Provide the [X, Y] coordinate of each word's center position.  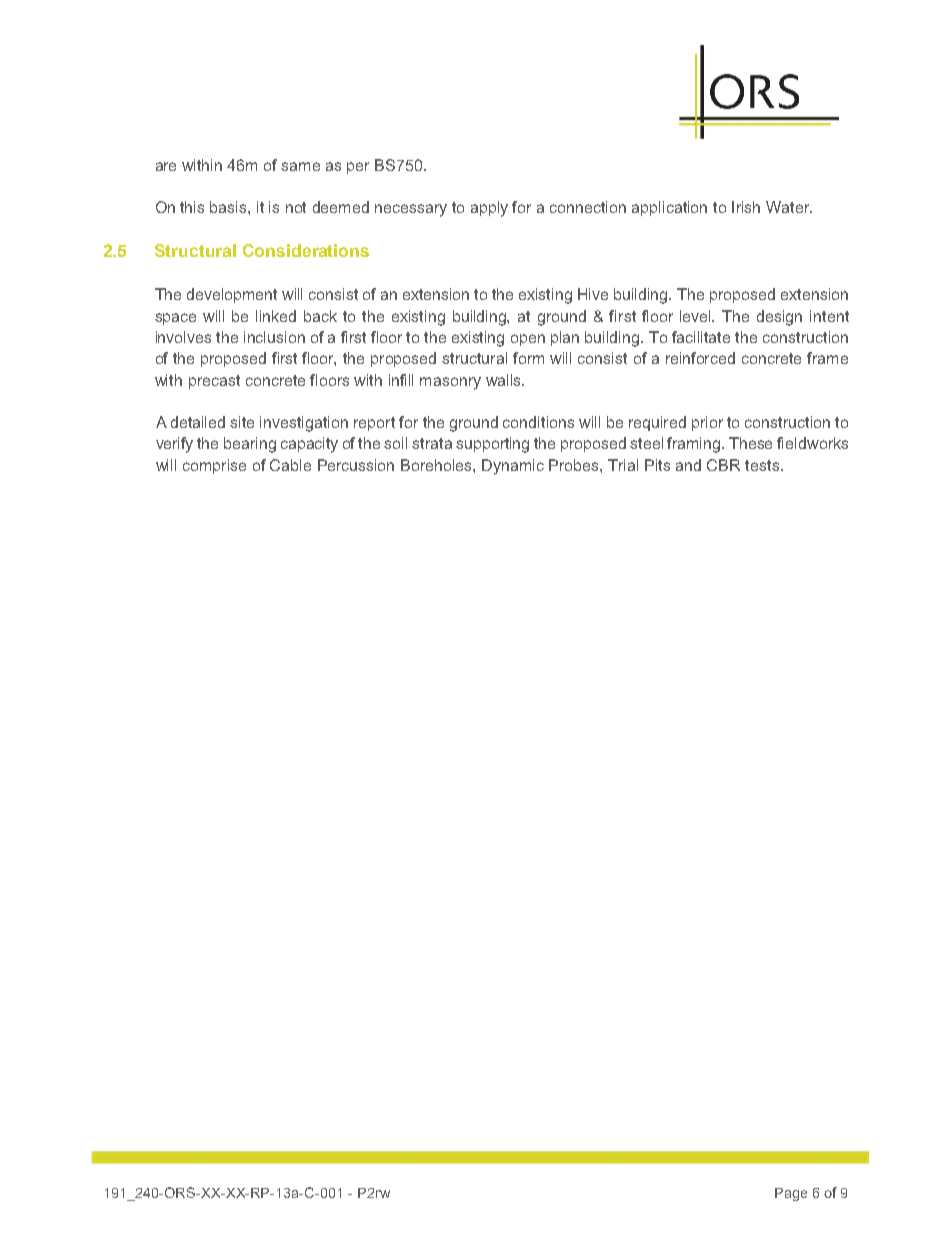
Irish [746, 207]
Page [791, 1194]
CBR [723, 465]
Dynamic [513, 467]
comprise [214, 466]
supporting [492, 445]
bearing [250, 445]
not [296, 207]
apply [489, 209]
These [750, 443]
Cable [290, 465]
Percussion [356, 465]
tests [763, 465]
